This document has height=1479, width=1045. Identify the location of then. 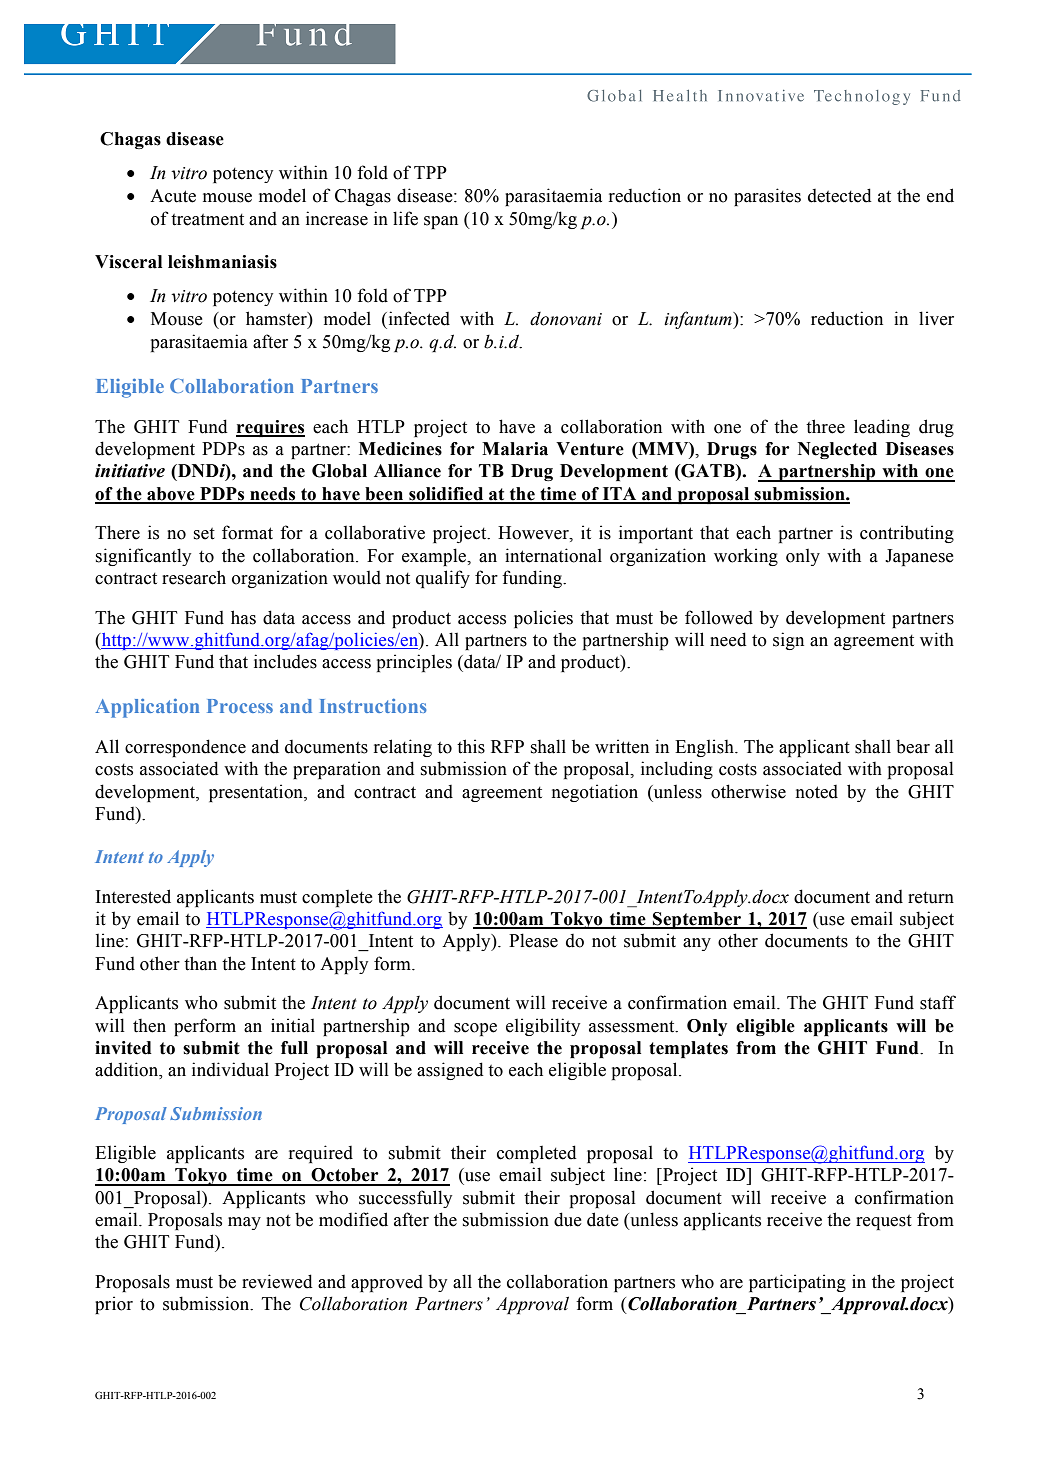
(149, 1025).
